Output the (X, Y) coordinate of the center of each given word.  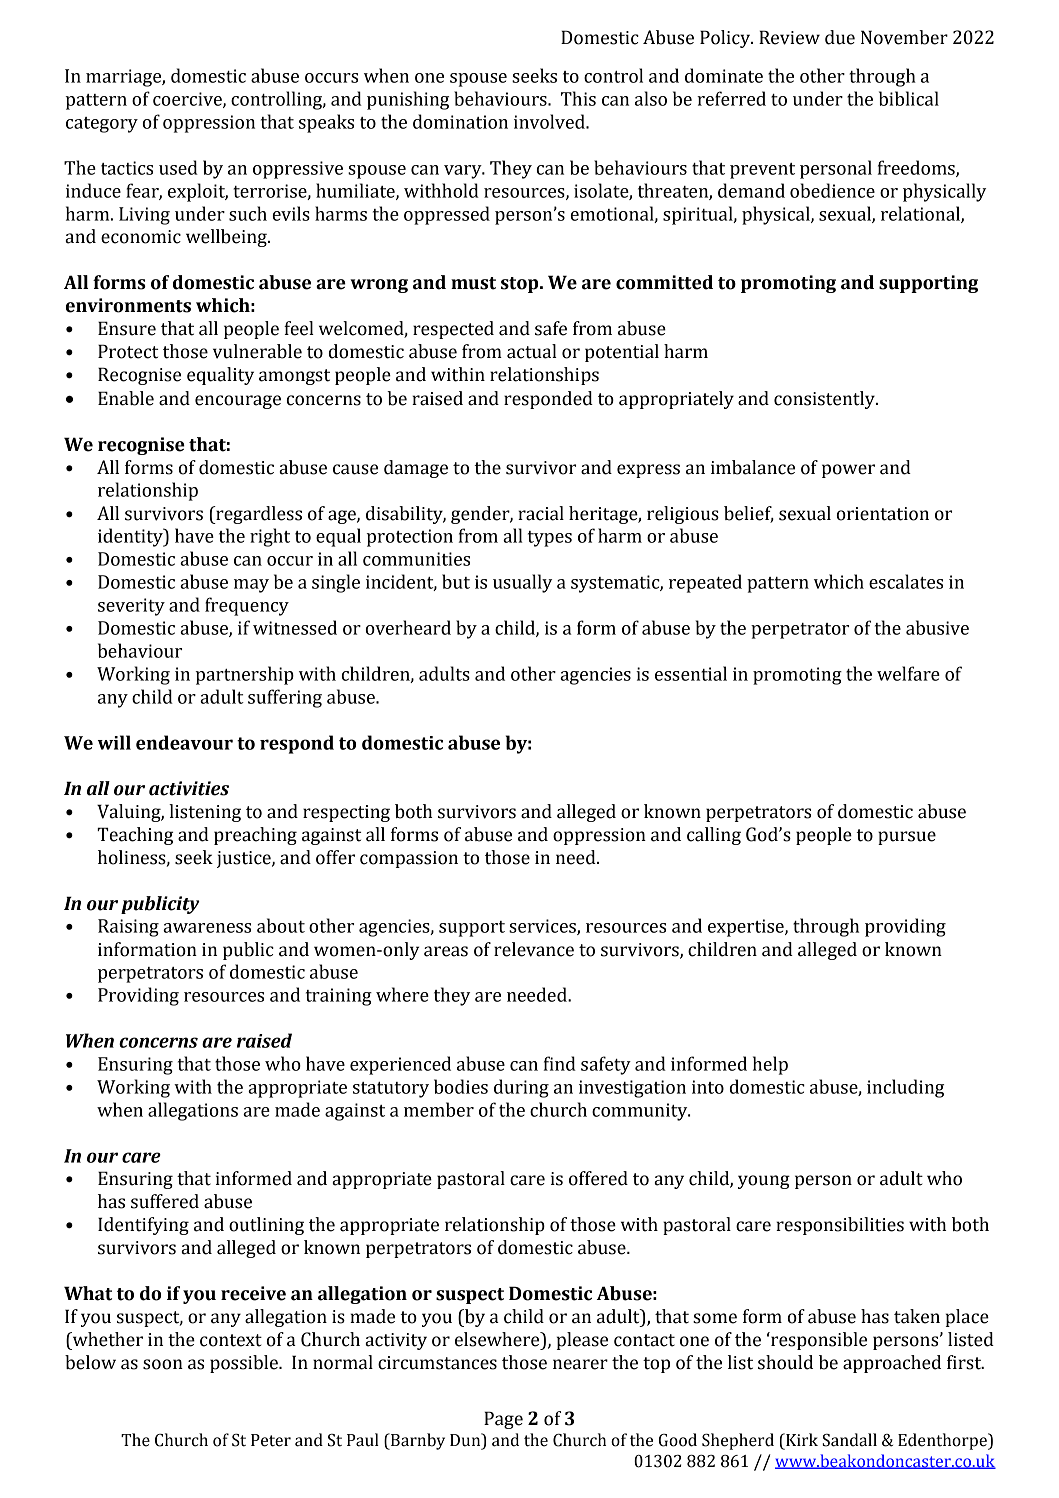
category (102, 125)
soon (163, 1364)
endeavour (184, 742)
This (578, 98)
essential (691, 673)
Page (503, 1420)
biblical (909, 98)
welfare (908, 673)
